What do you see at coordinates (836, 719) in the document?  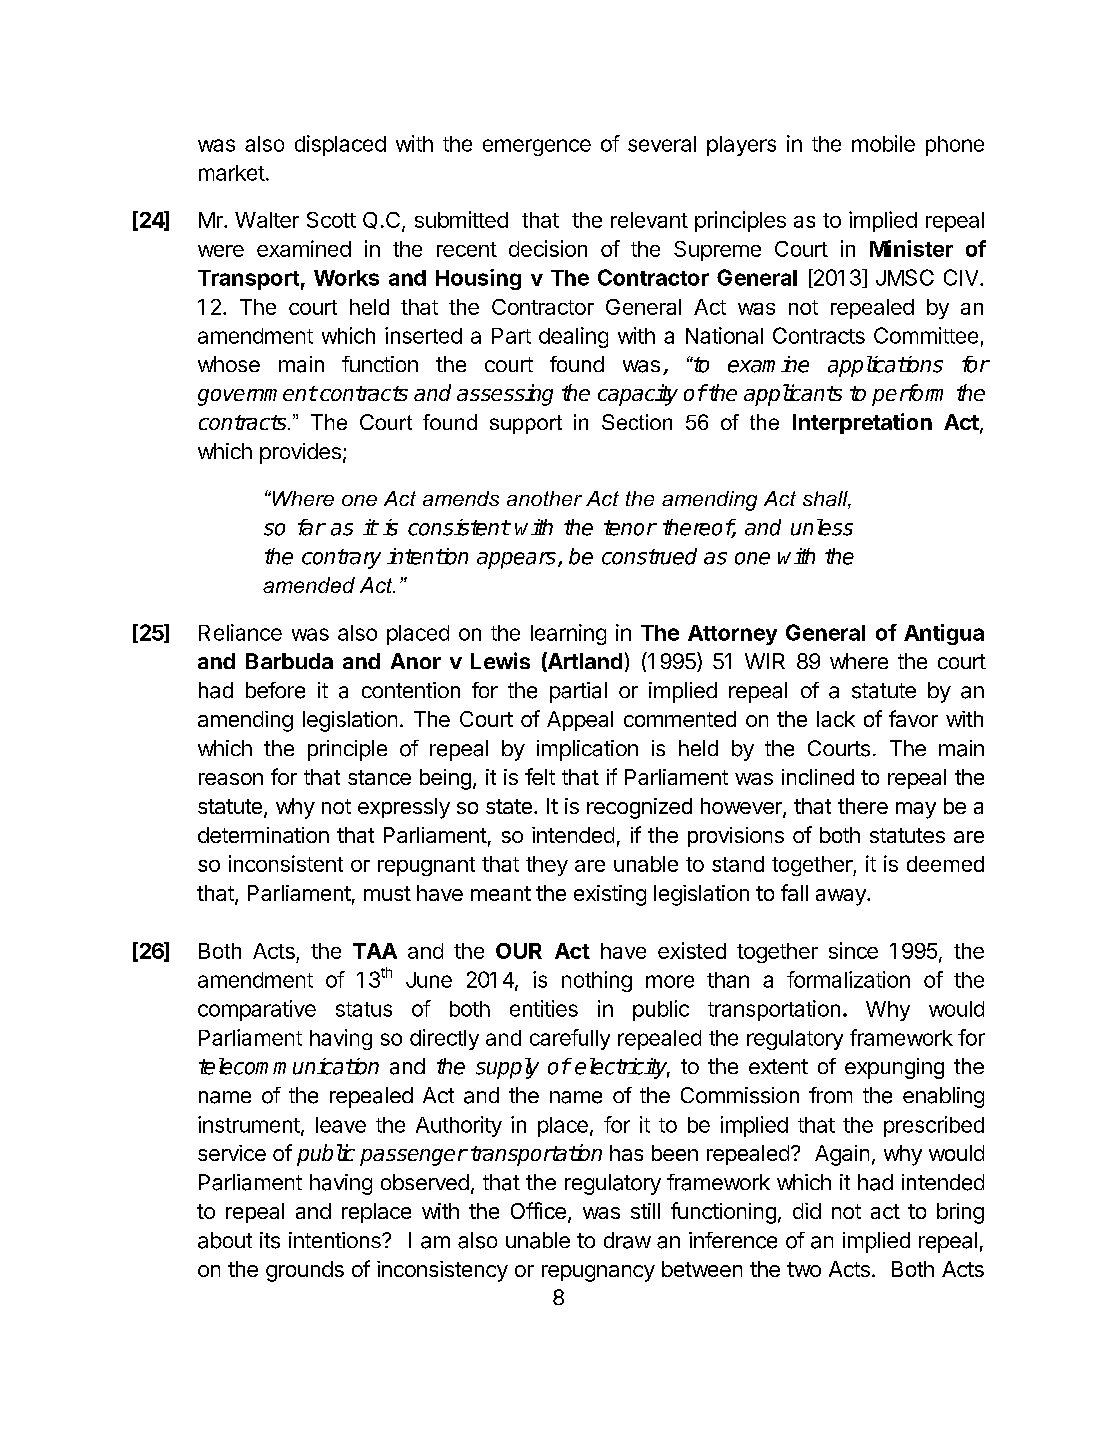 I see `lack` at bounding box center [836, 719].
